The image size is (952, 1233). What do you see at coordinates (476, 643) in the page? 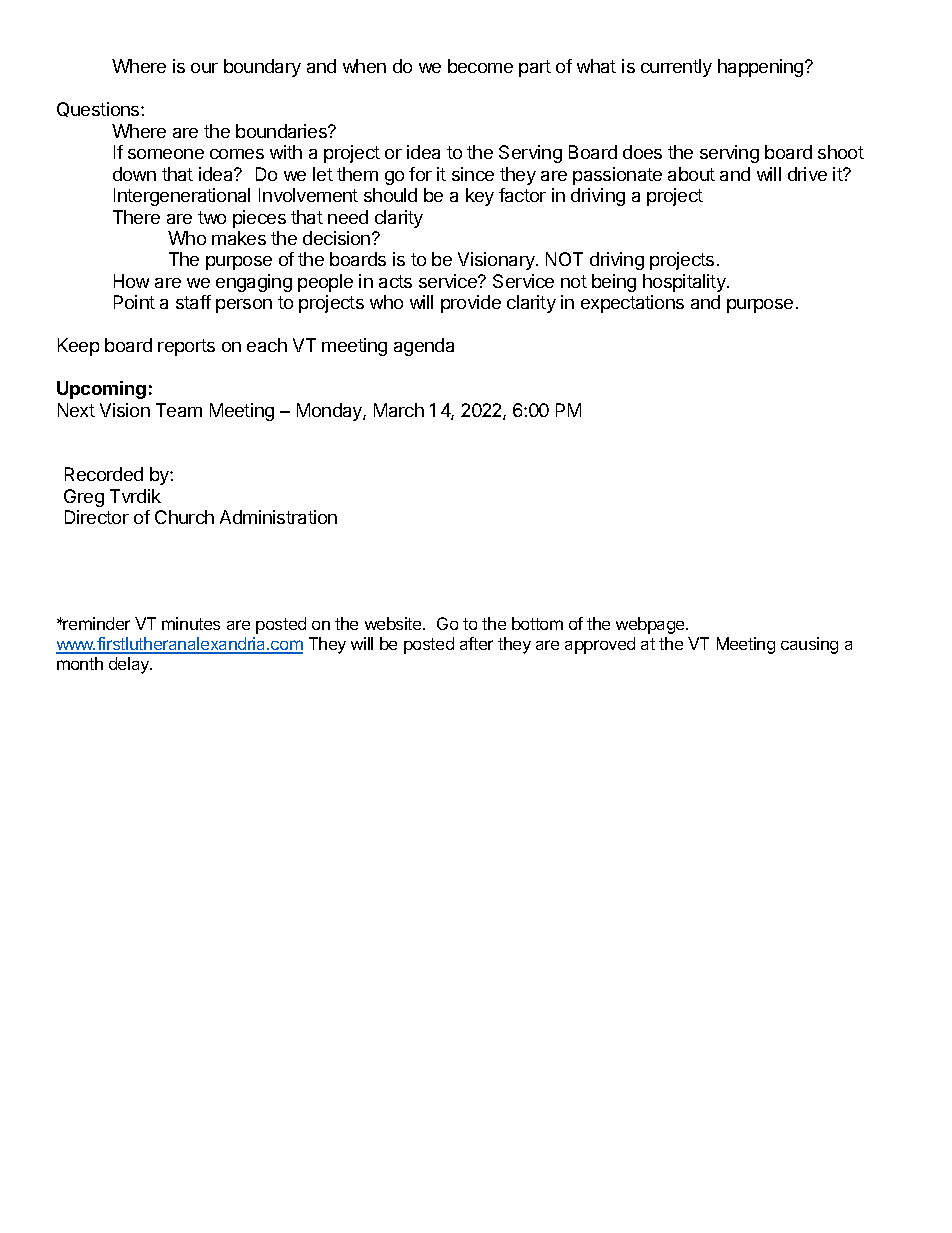
I see `after` at bounding box center [476, 643].
